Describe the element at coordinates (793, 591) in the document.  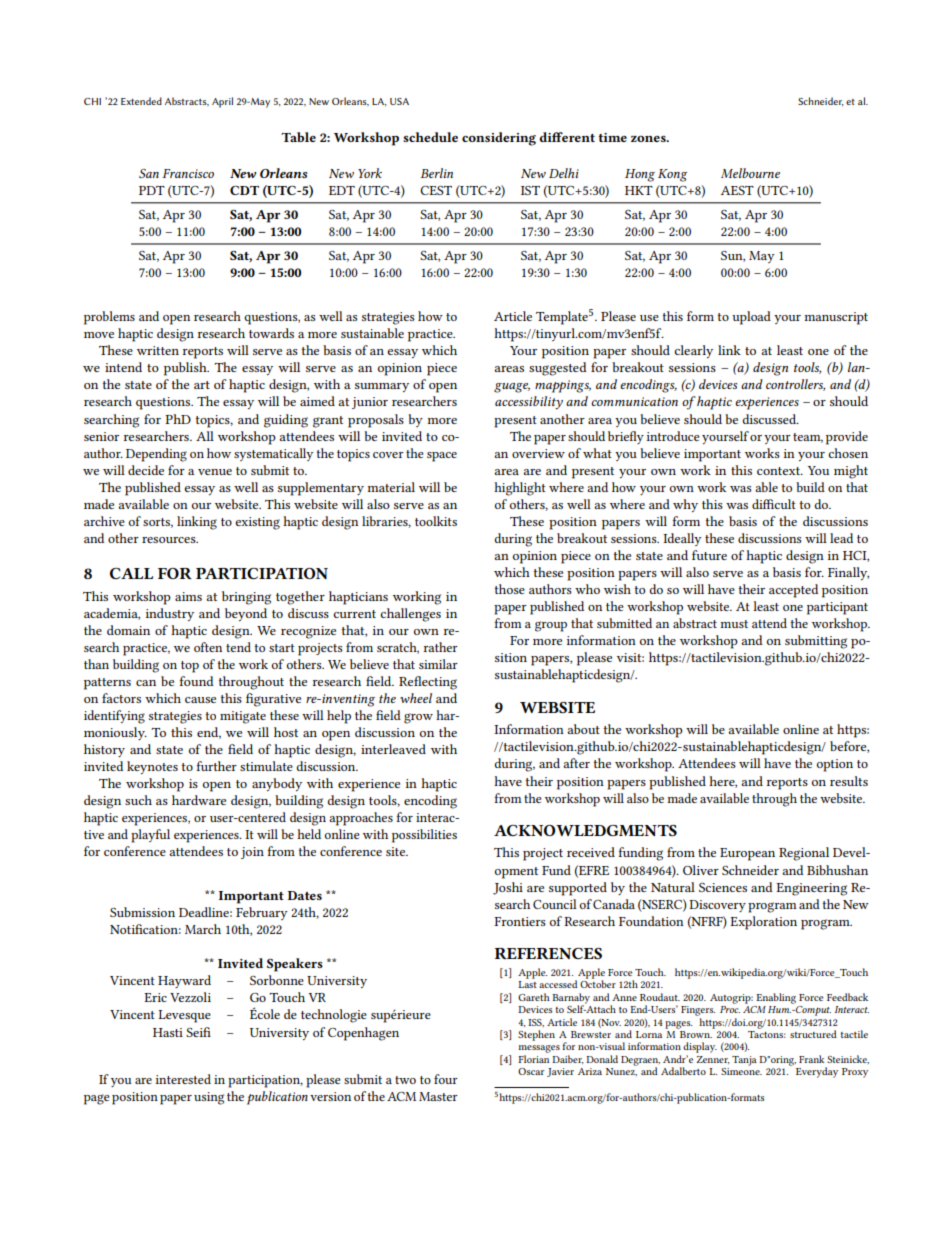
I see `accepted` at that location.
